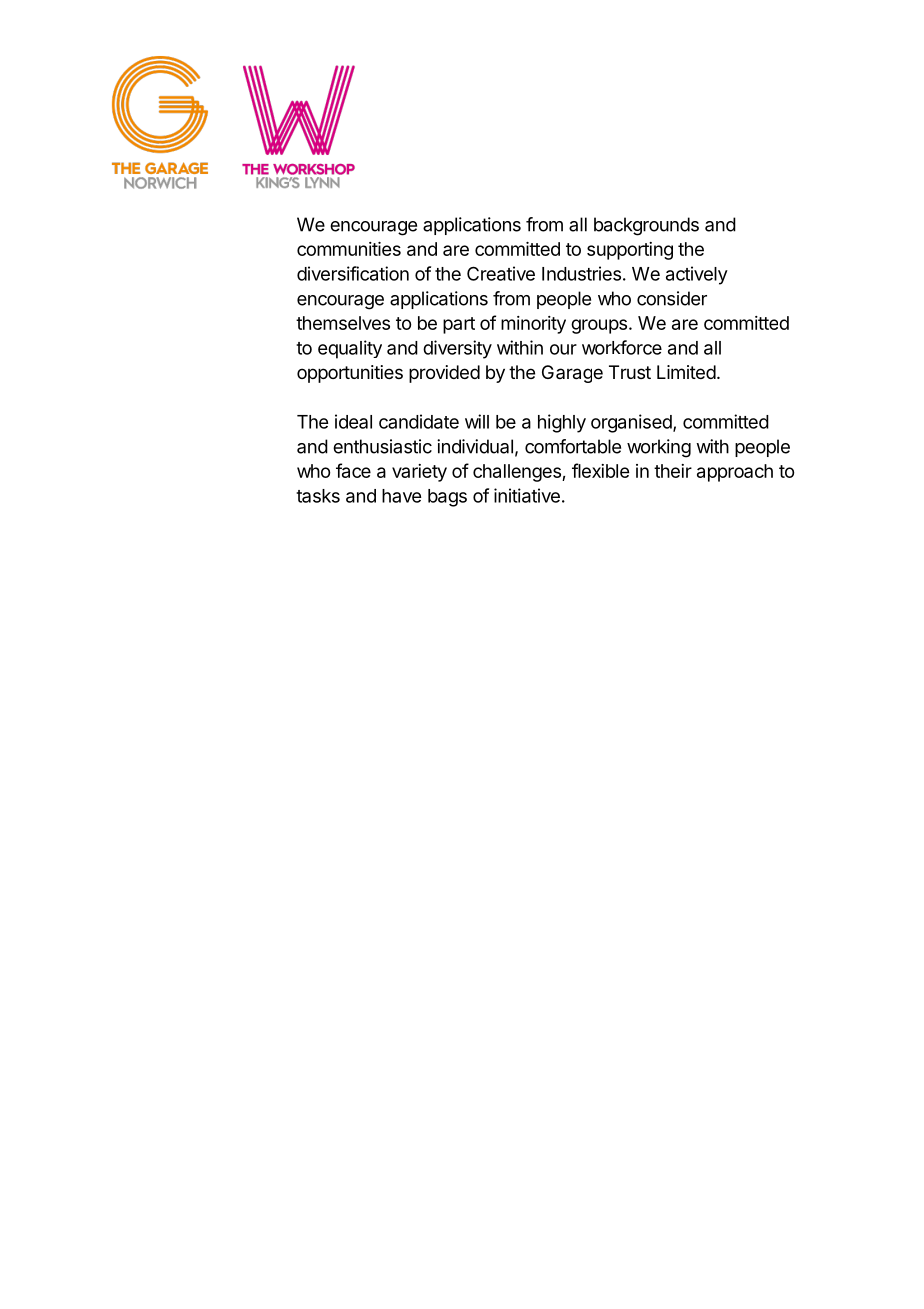 The image size is (924, 1309). Describe the element at coordinates (572, 374) in the image. I see `Garage` at that location.
